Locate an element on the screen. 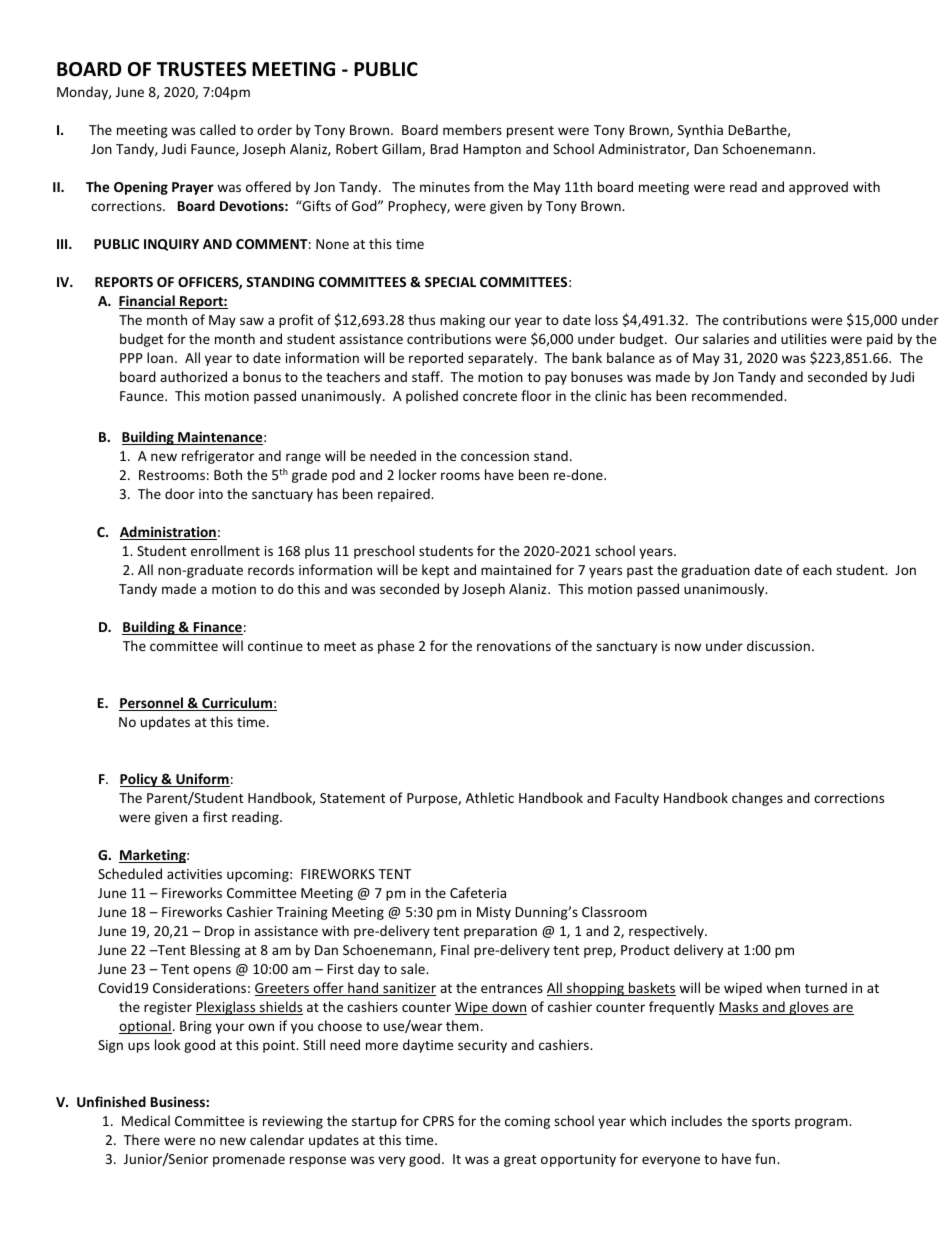 The width and height of the screenshot is (952, 1233). Medical is located at coordinates (146, 1120).
